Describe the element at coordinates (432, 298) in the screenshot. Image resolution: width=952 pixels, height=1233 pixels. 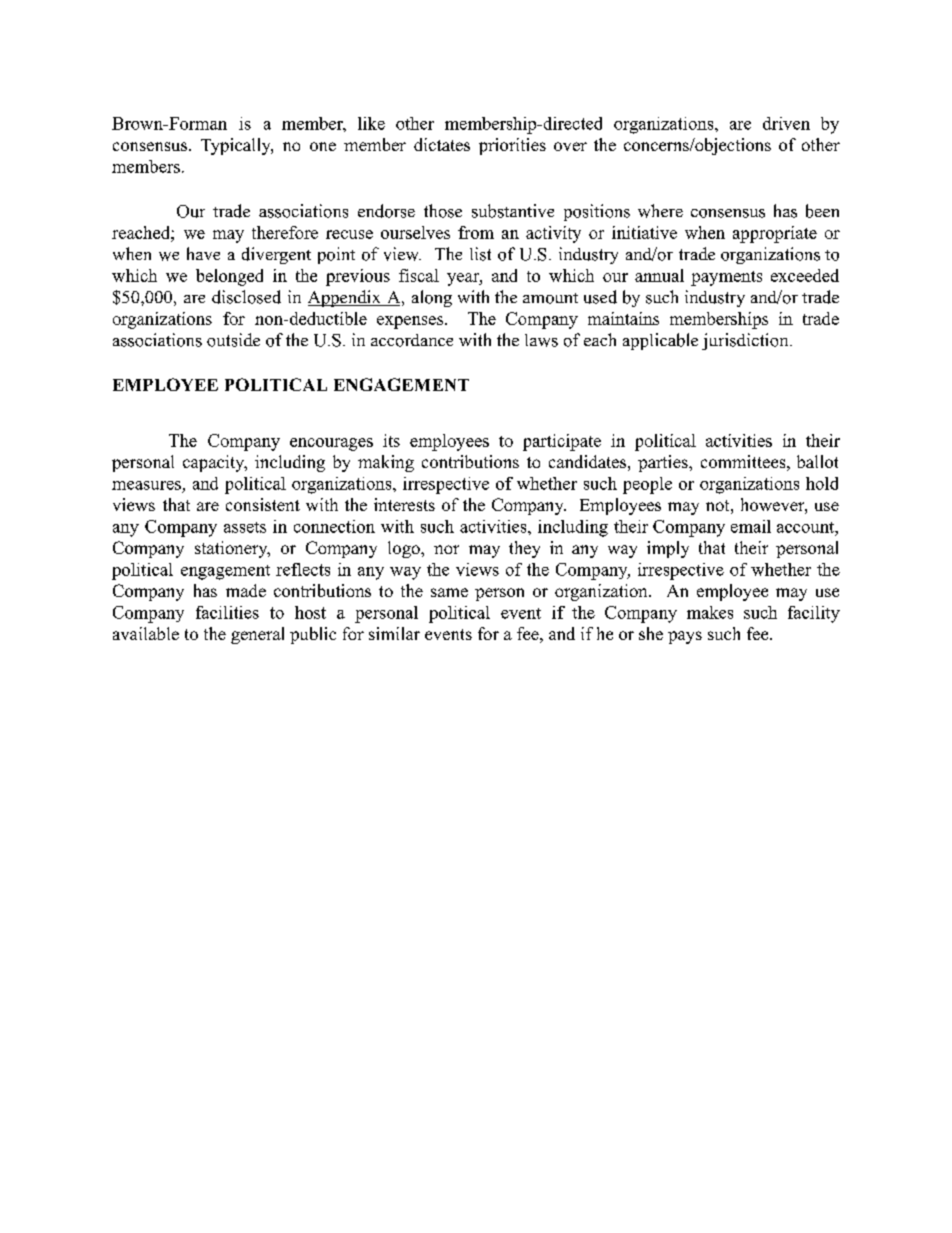
I see `along` at that location.
